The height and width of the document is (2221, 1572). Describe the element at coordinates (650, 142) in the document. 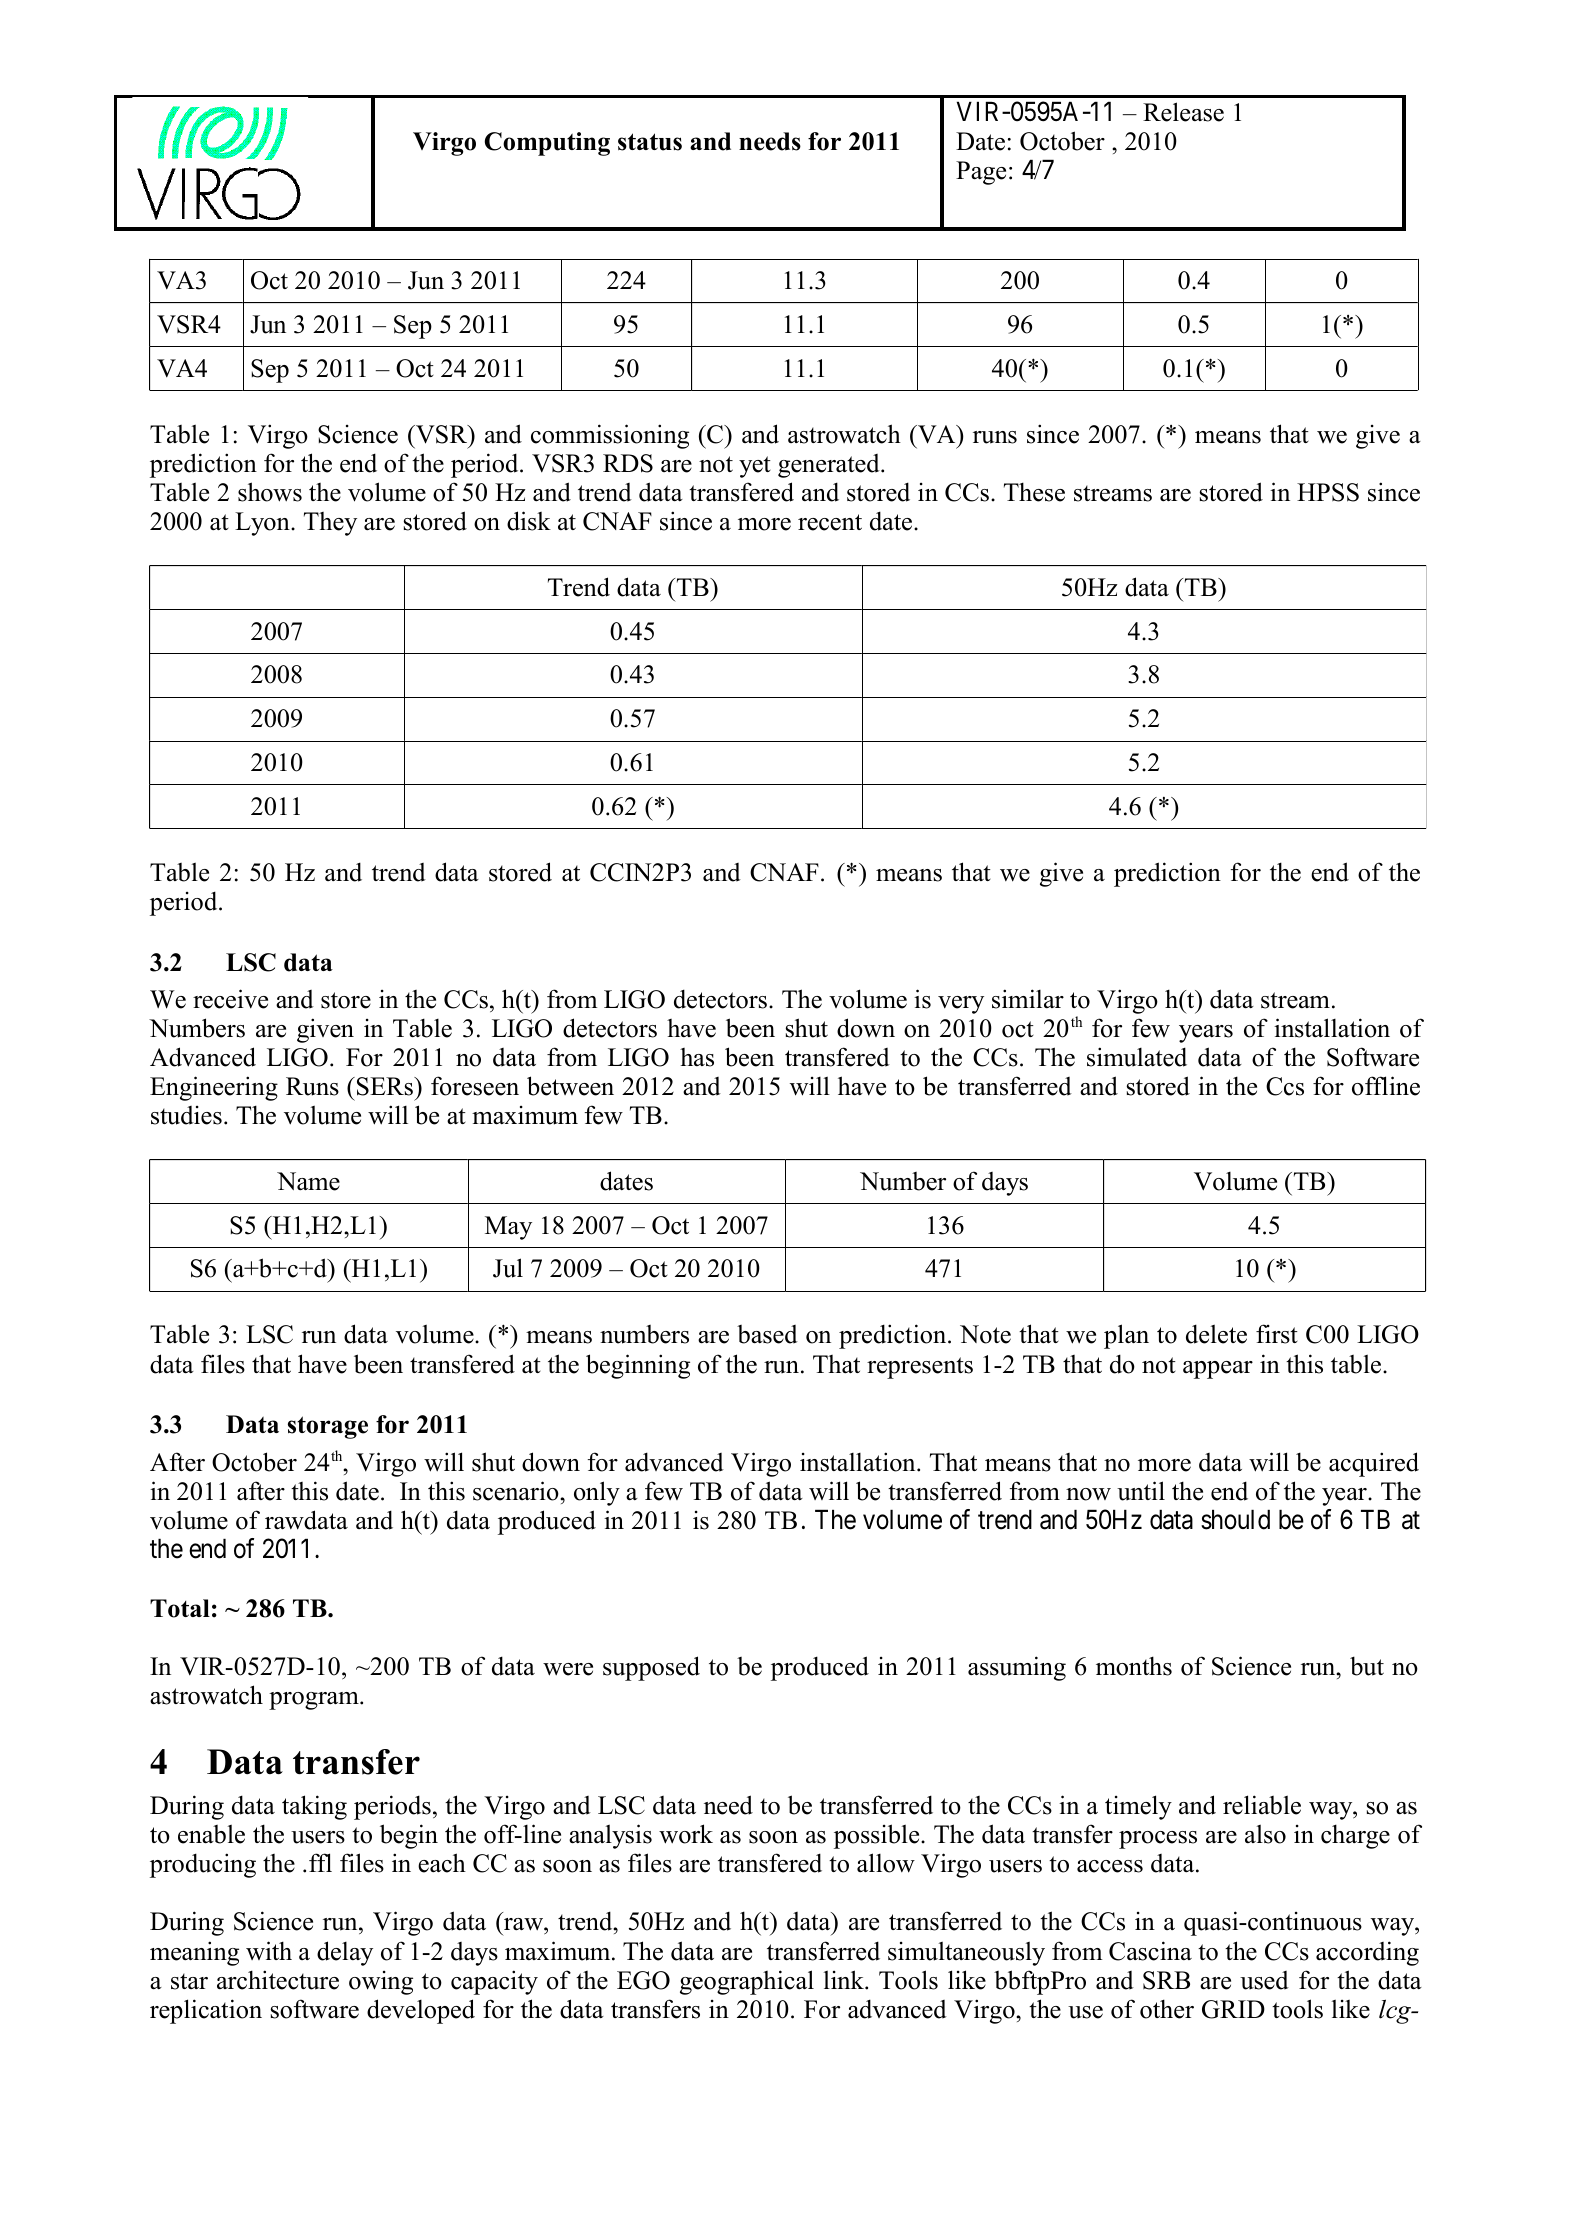

I see `status` at that location.
